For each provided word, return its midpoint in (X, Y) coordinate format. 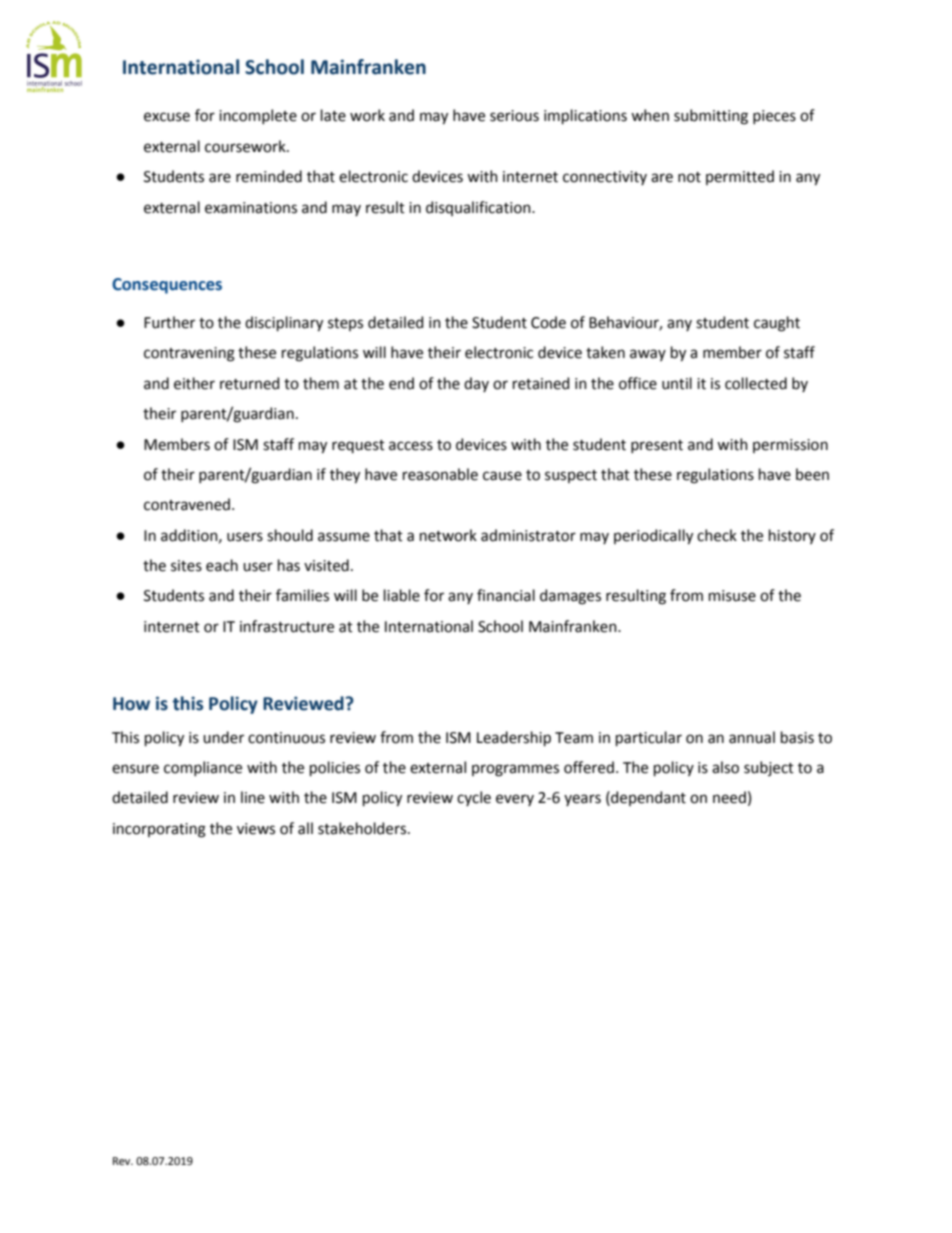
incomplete (258, 116)
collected (756, 383)
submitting (711, 117)
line (253, 797)
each (222, 565)
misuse (732, 596)
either (194, 383)
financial (506, 595)
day (476, 384)
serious (514, 116)
